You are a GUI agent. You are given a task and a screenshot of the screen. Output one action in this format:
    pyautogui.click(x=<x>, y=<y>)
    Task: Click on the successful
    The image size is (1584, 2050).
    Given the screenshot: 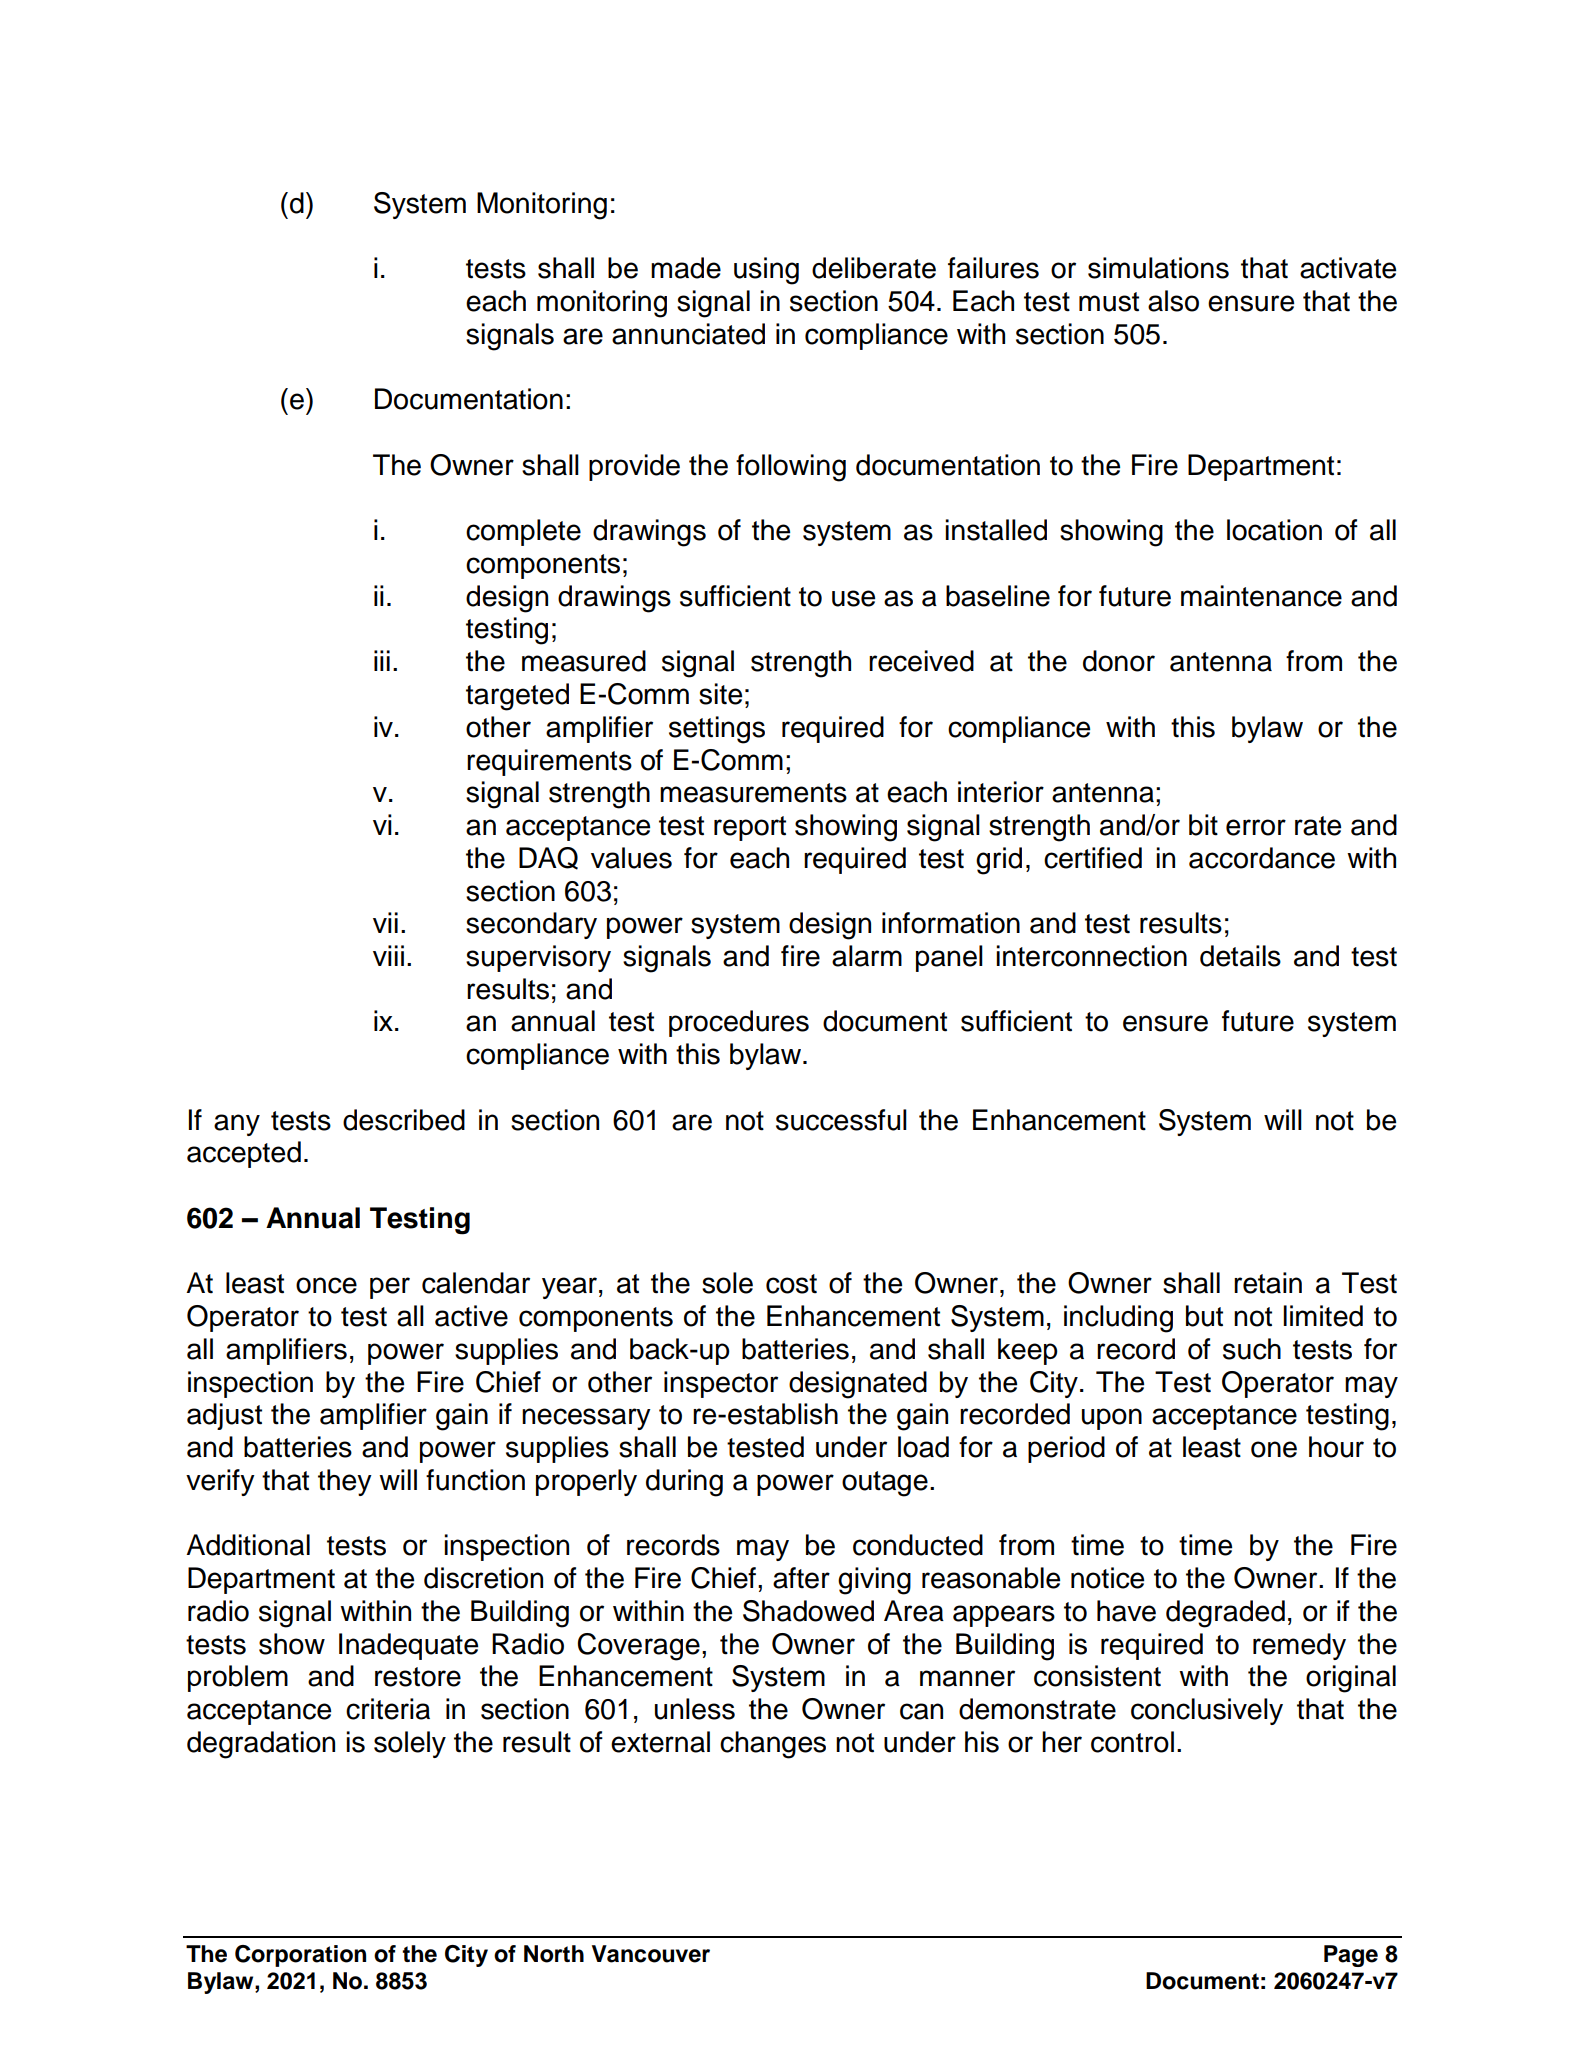 What is the action you would take?
    pyautogui.click(x=841, y=1120)
